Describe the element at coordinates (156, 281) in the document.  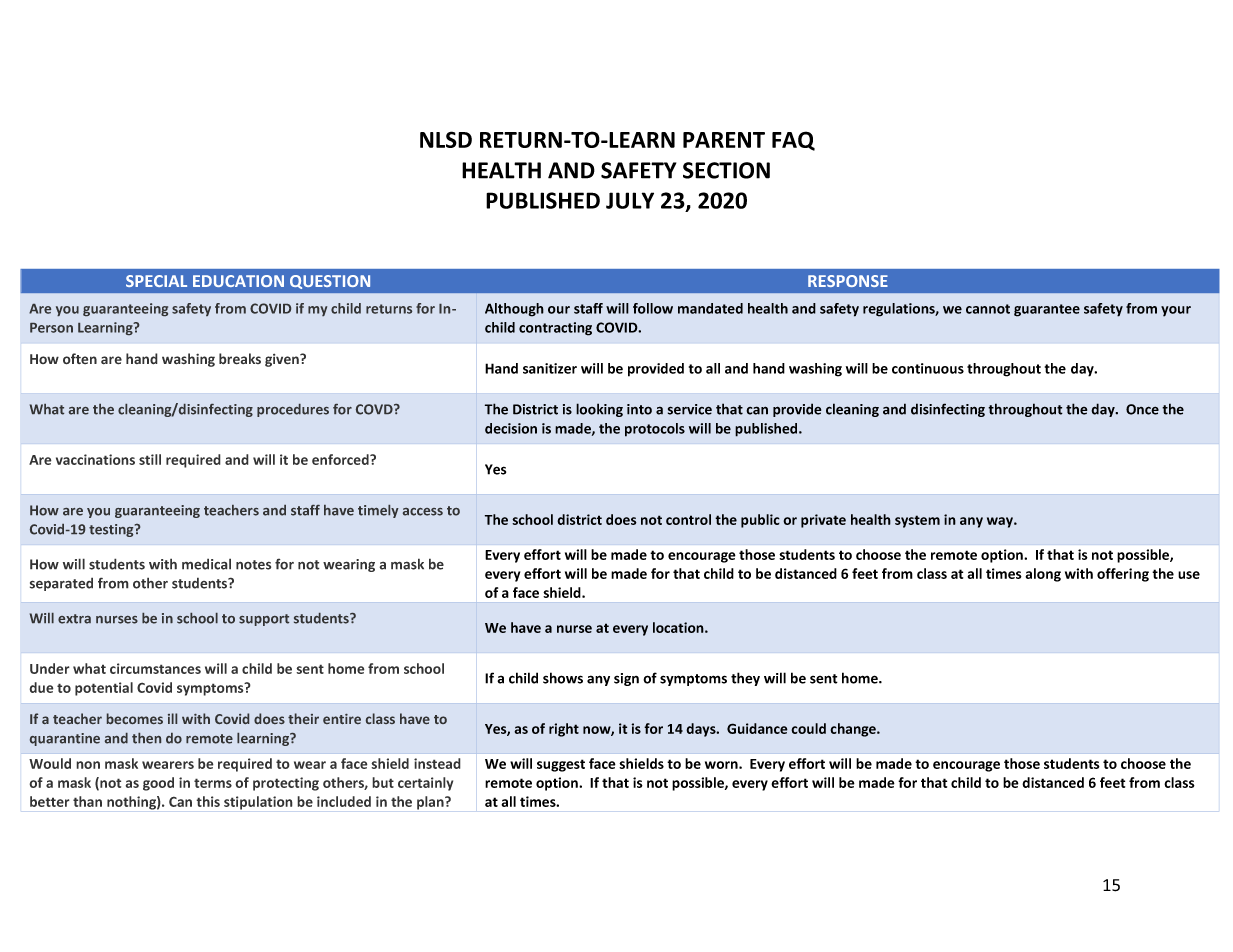
I see `SPECIAL` at that location.
